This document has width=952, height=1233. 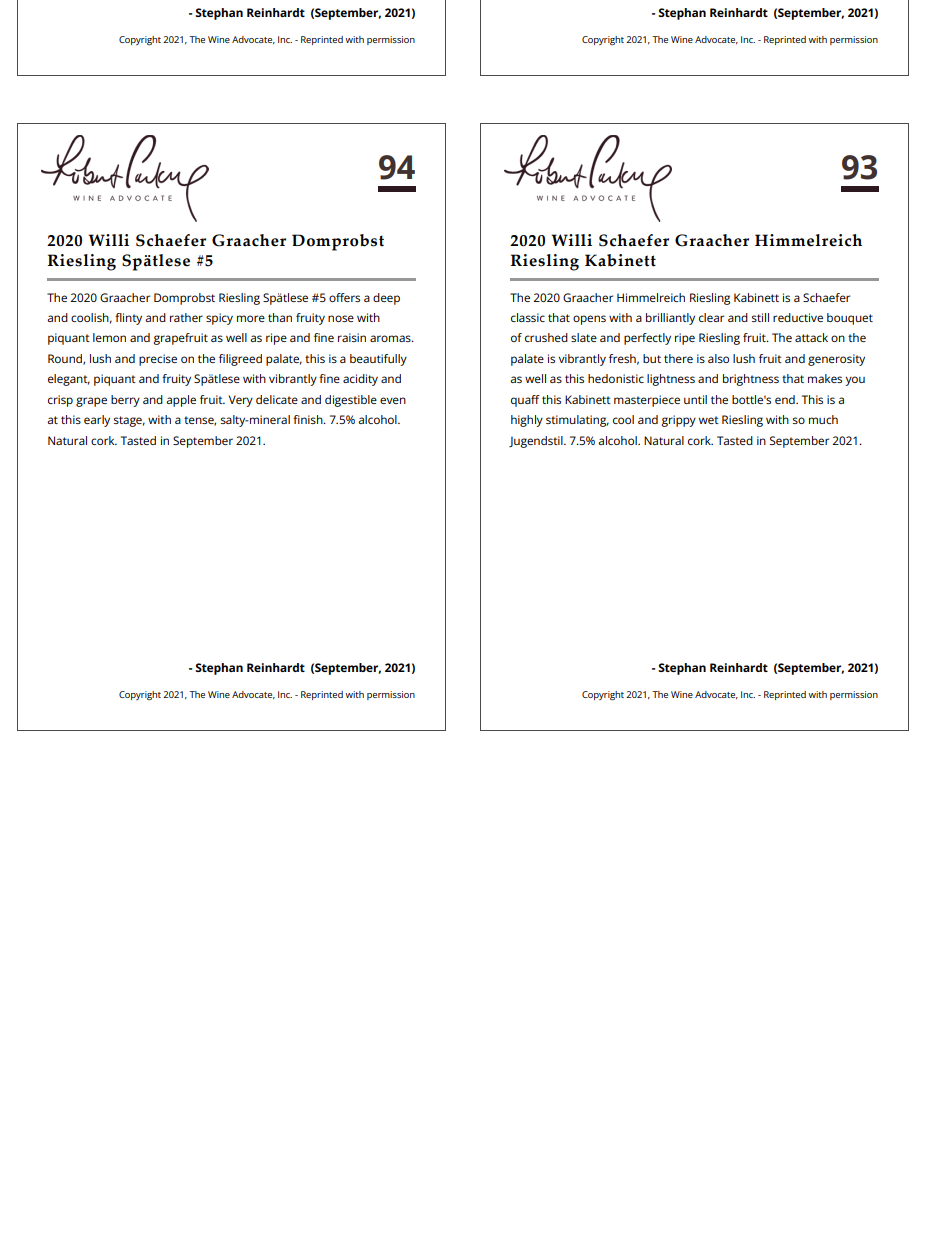 What do you see at coordinates (546, 337) in the document?
I see `crushed` at bounding box center [546, 337].
